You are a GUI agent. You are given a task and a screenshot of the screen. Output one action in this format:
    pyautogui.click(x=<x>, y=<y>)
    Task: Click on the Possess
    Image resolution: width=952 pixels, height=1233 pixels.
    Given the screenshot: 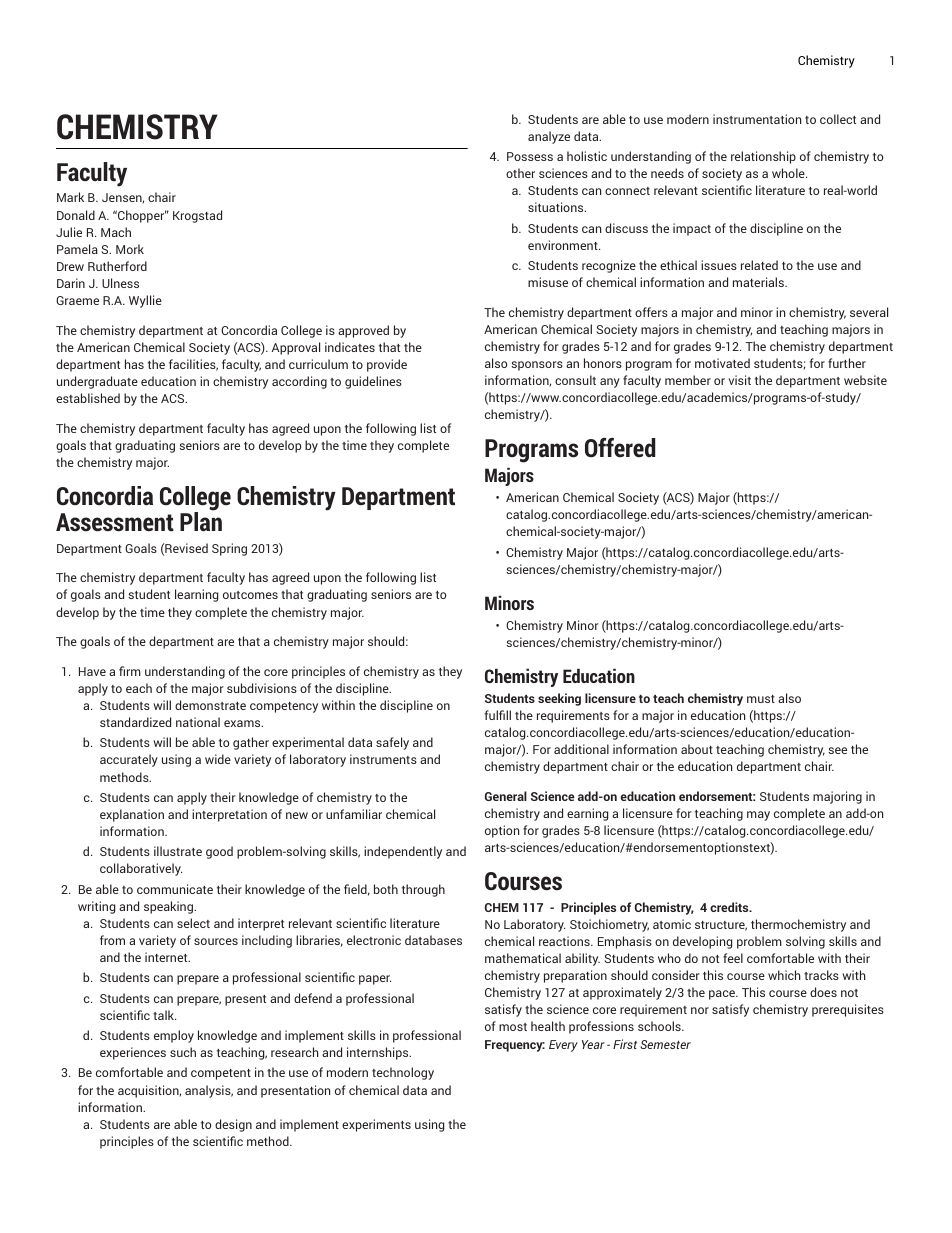 What is the action you would take?
    pyautogui.click(x=530, y=156)
